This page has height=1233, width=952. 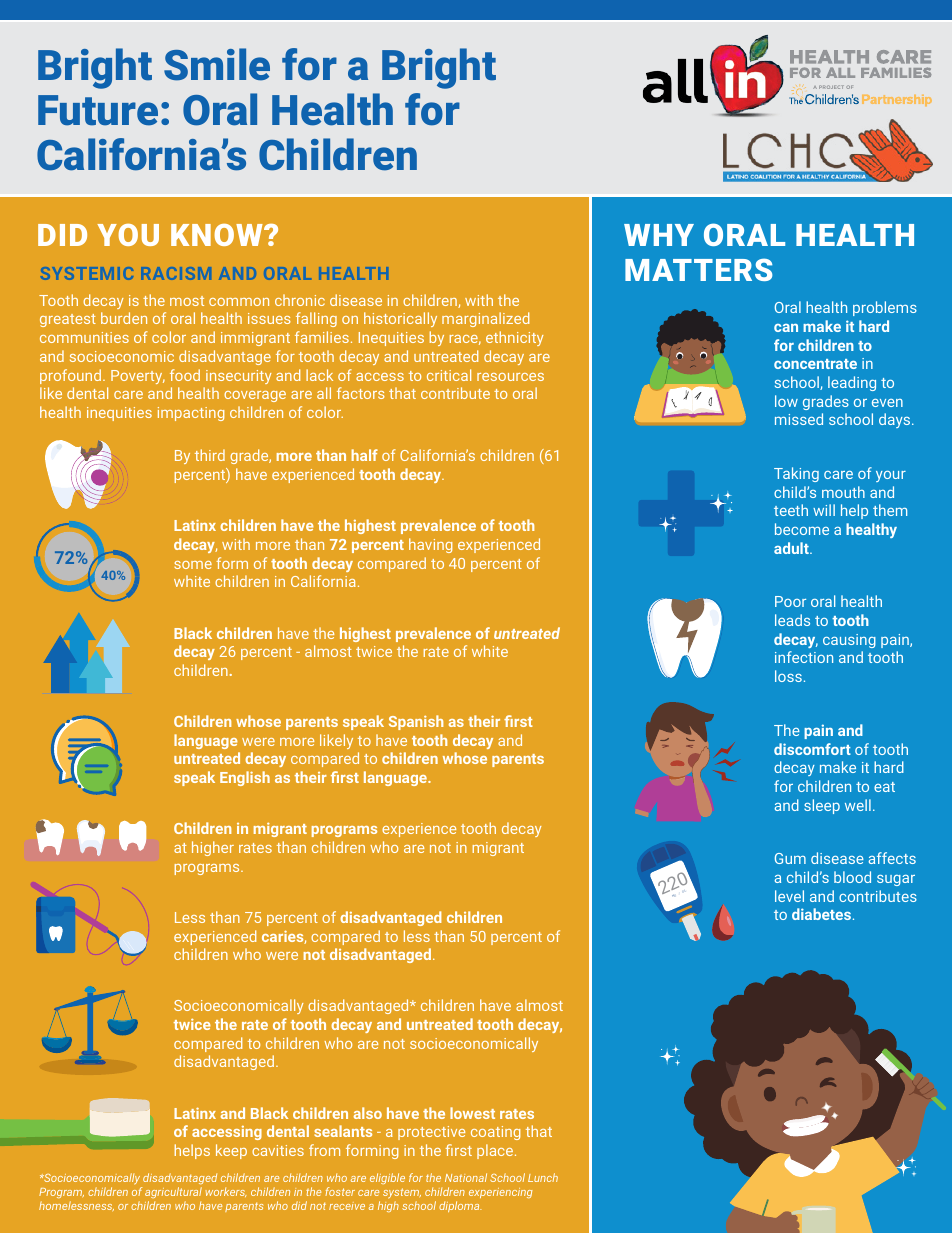 I want to click on agricultural, so click(x=173, y=1192).
